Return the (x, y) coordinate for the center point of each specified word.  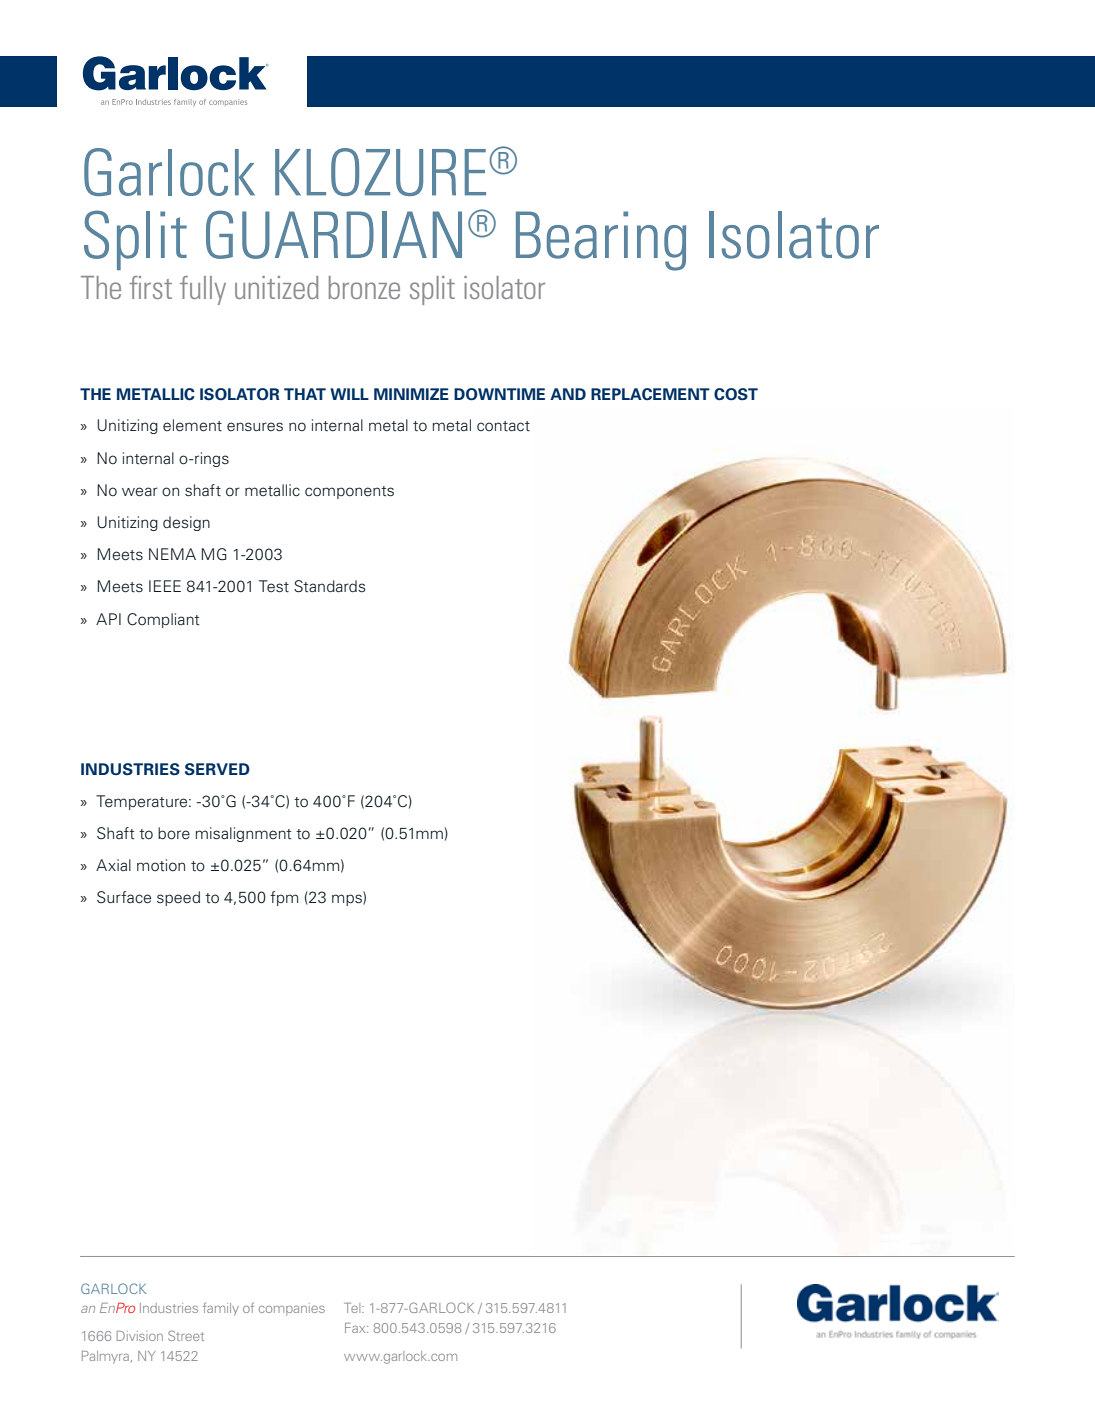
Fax (356, 1328)
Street (186, 1335)
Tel (353, 1308)
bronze (364, 287)
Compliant (163, 620)
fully (203, 290)
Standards (330, 586)
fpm (284, 898)
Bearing (601, 241)
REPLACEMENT (650, 394)
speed (178, 898)
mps (348, 900)
